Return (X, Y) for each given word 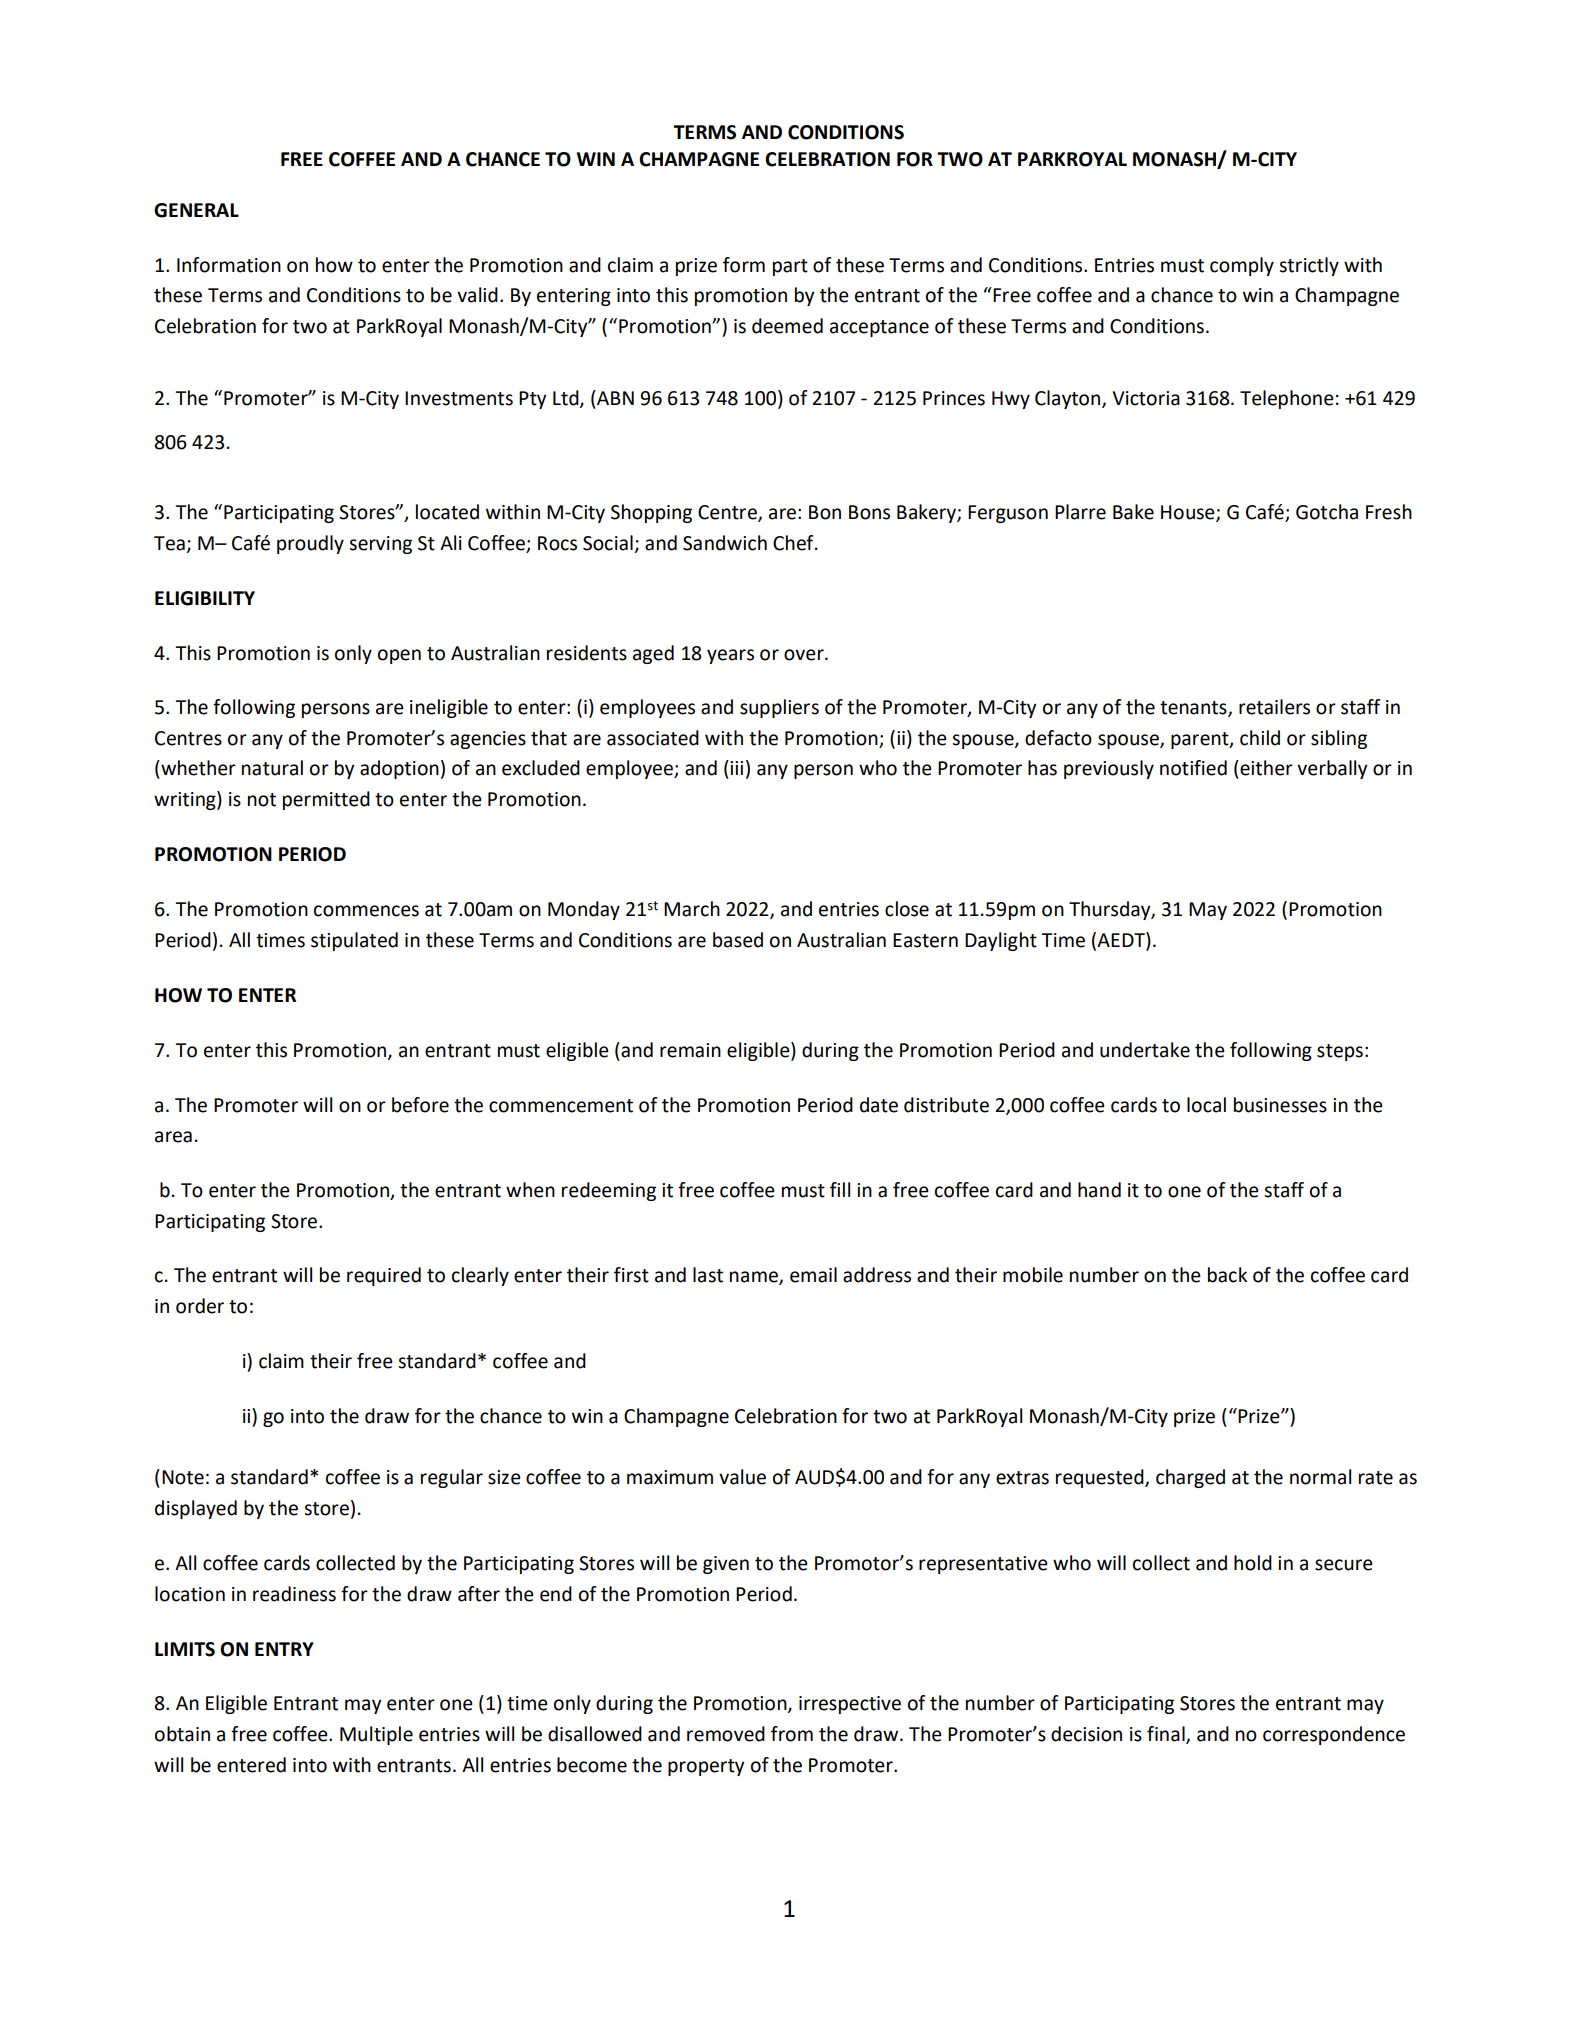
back (1227, 1275)
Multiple (376, 1735)
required (384, 1276)
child (1260, 738)
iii (736, 768)
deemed (787, 326)
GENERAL (196, 210)
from (792, 1734)
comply (1242, 266)
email (813, 1275)
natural (272, 768)
